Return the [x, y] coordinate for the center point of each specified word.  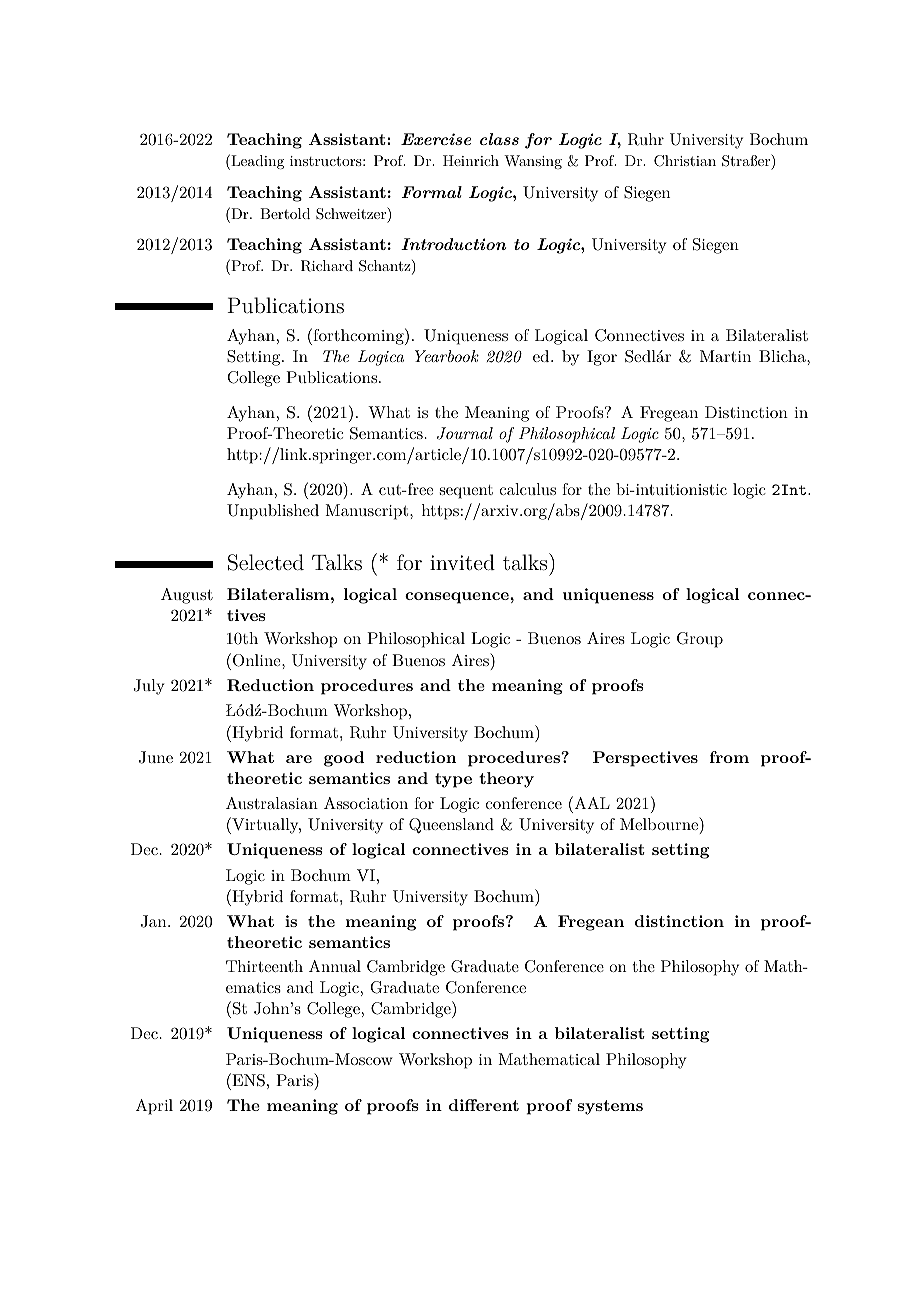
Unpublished [273, 512]
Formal [431, 192]
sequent [466, 492]
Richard [327, 266]
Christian [685, 161]
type [453, 780]
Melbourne [660, 823]
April [154, 1107]
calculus [528, 489]
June [156, 757]
